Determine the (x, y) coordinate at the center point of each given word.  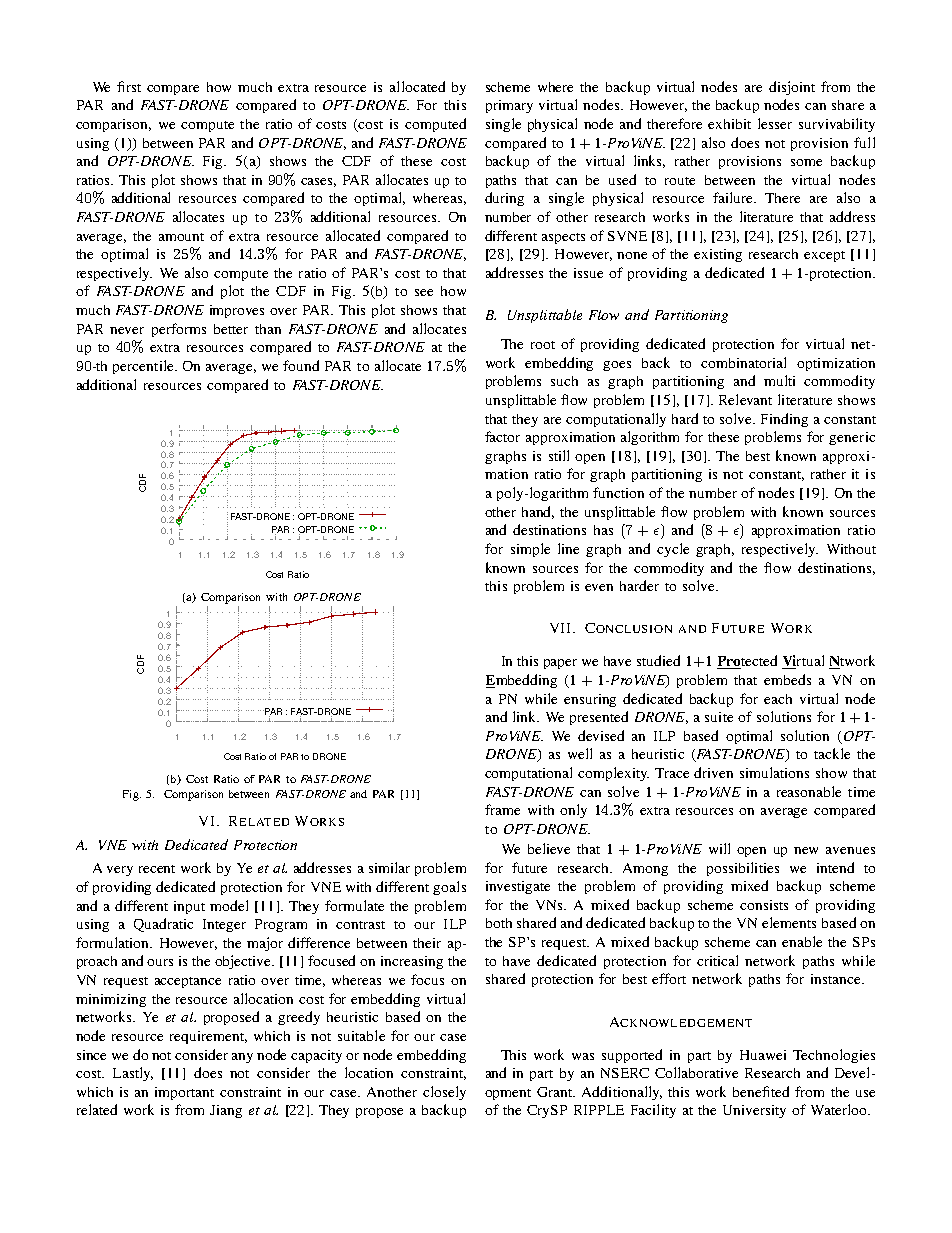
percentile (144, 367)
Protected (747, 662)
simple (530, 550)
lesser (775, 123)
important (184, 1093)
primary (509, 106)
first (129, 86)
